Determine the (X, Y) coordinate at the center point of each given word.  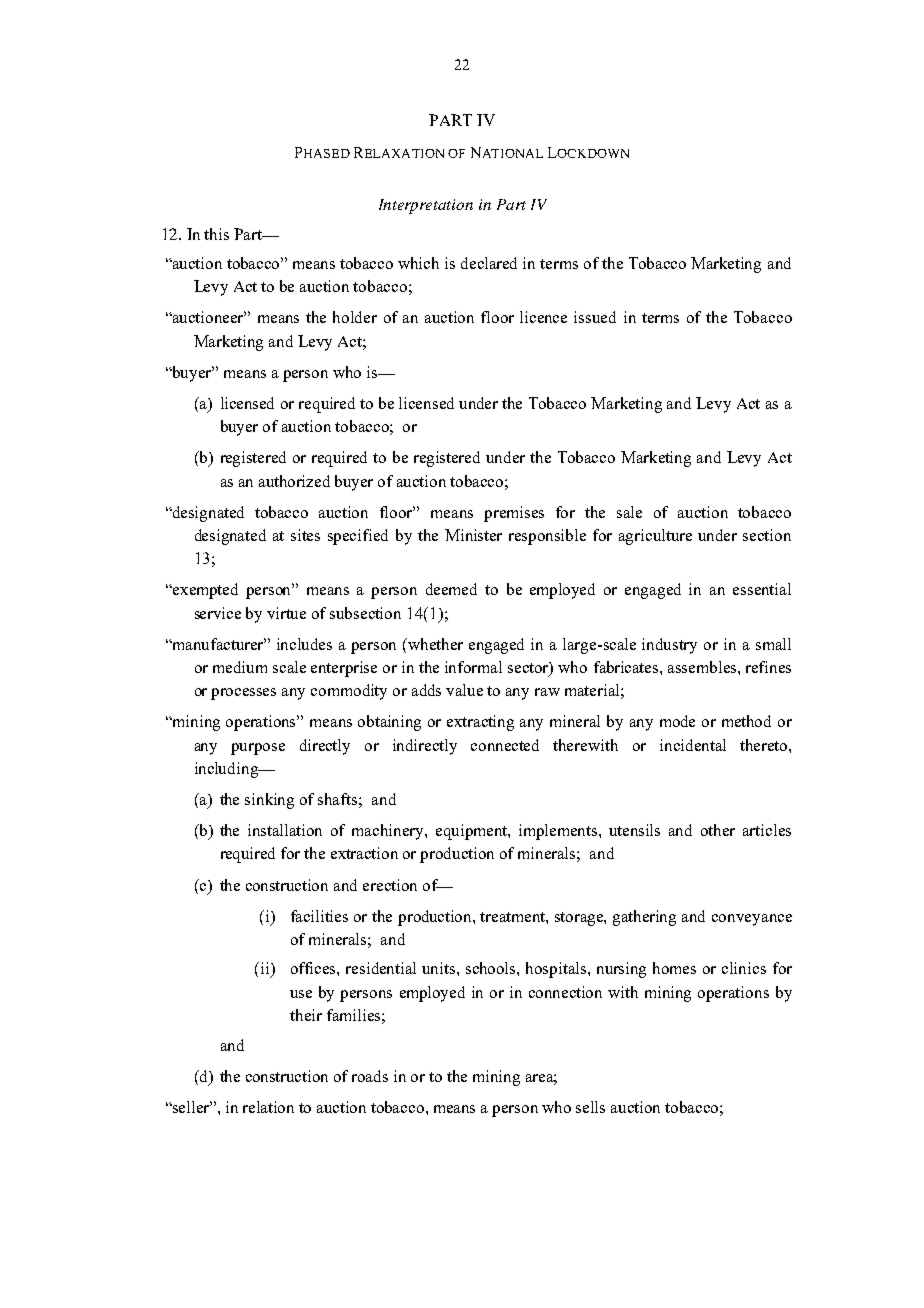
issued (595, 317)
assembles (703, 667)
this (216, 234)
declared (489, 263)
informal (473, 667)
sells (590, 1107)
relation (268, 1107)
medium (240, 667)
